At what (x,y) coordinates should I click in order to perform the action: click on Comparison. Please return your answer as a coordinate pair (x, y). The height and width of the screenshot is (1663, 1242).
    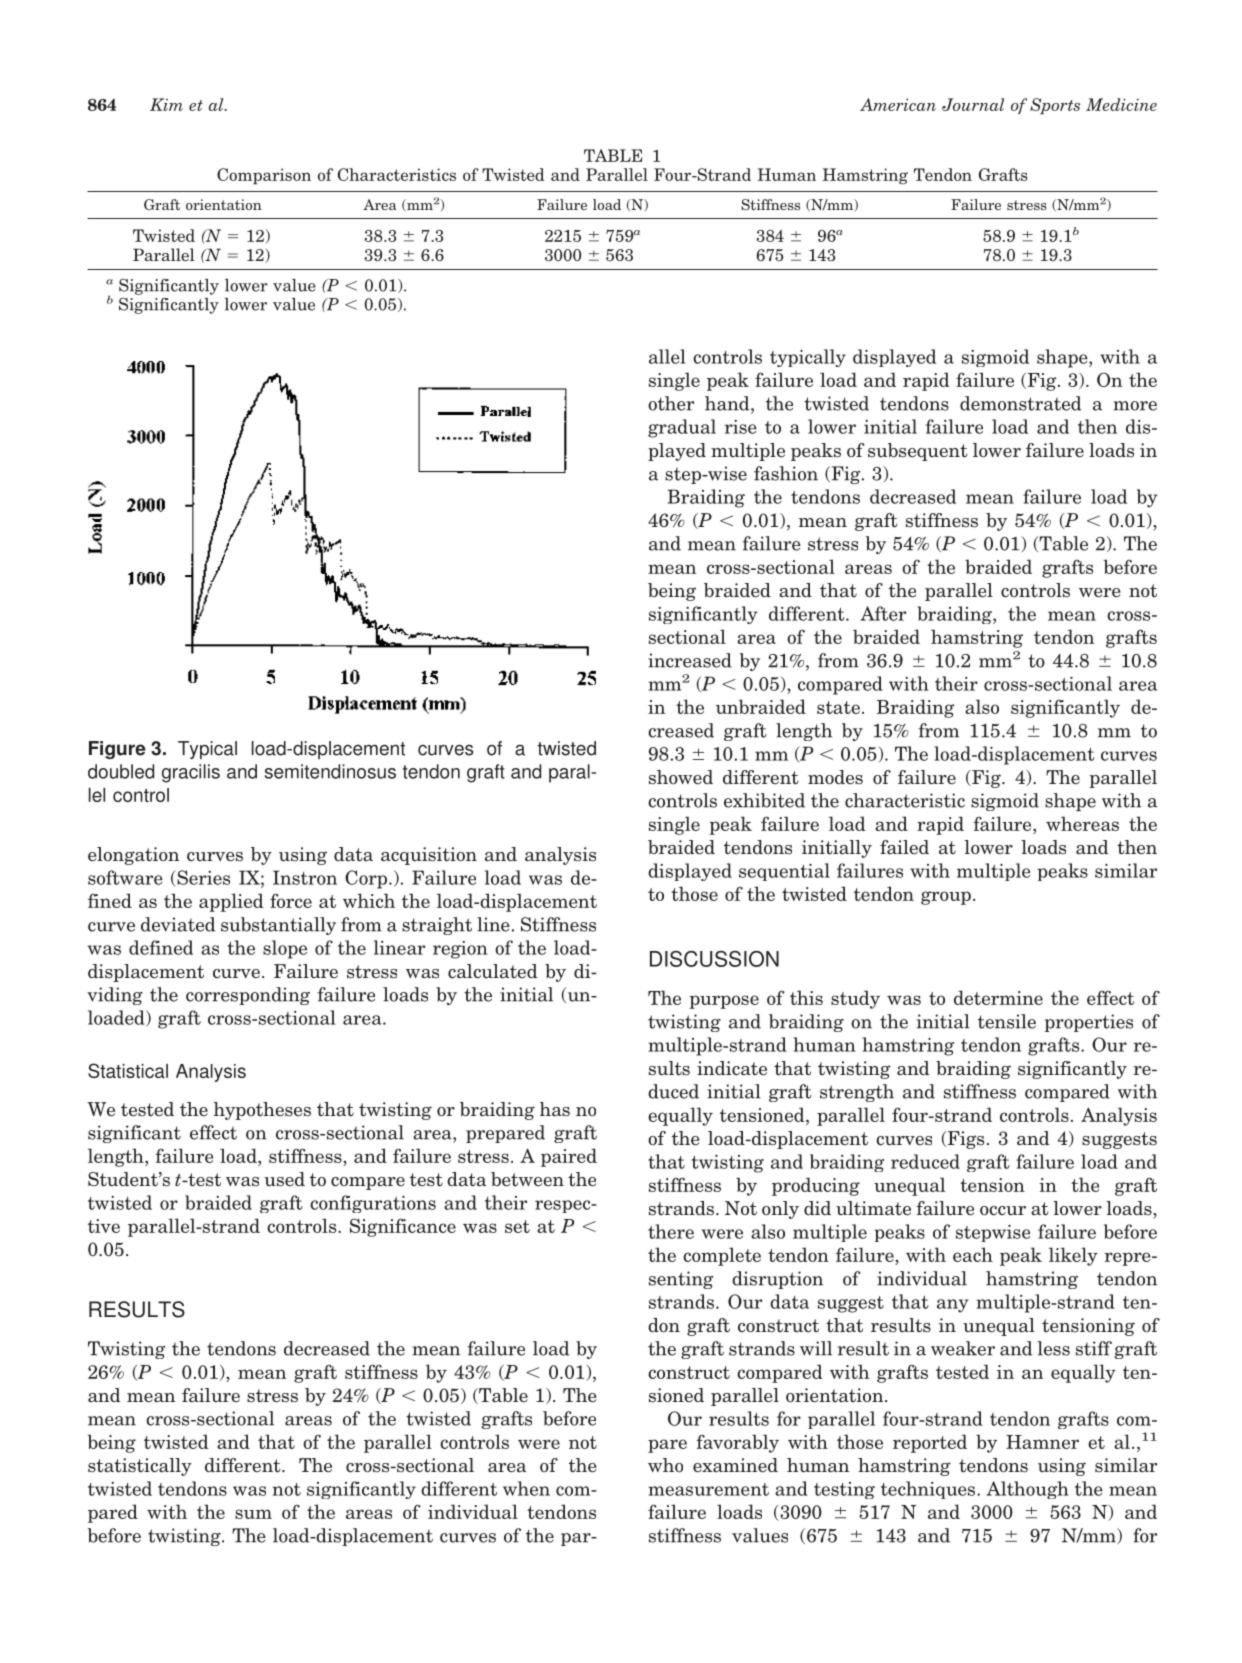
    Looking at the image, I should click on (264, 176).
